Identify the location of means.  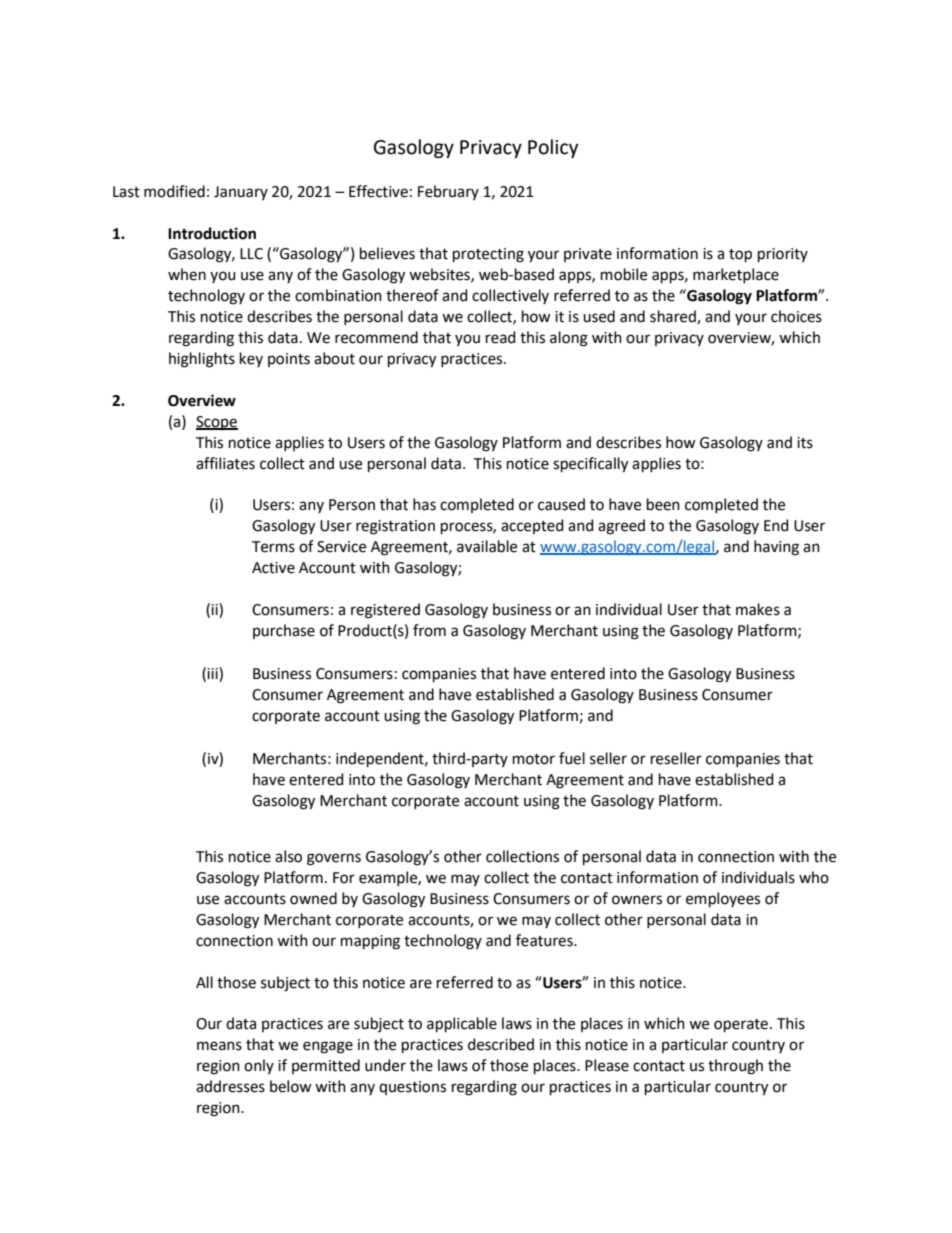
(219, 1046).
